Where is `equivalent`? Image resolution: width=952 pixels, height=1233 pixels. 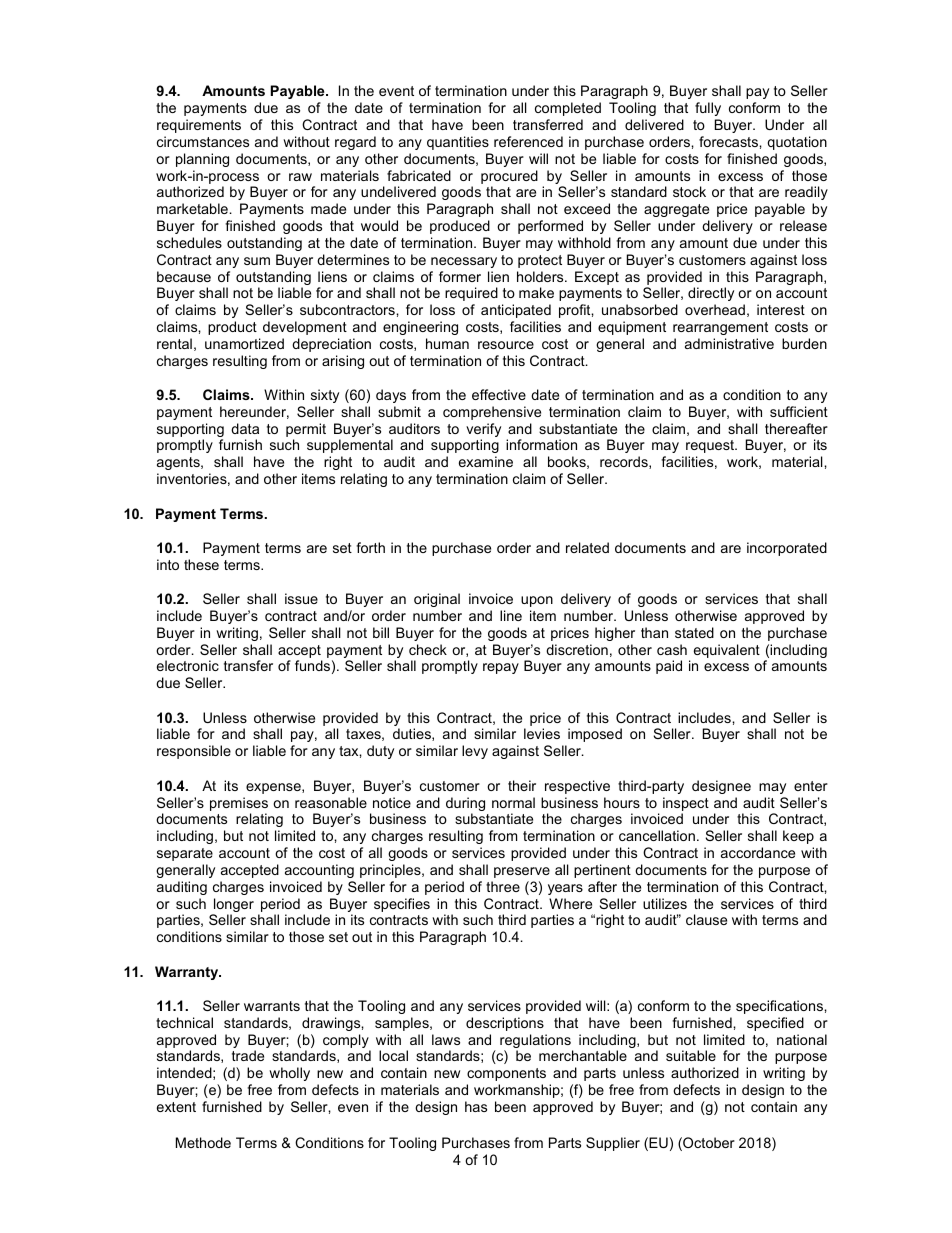 equivalent is located at coordinates (727, 651).
